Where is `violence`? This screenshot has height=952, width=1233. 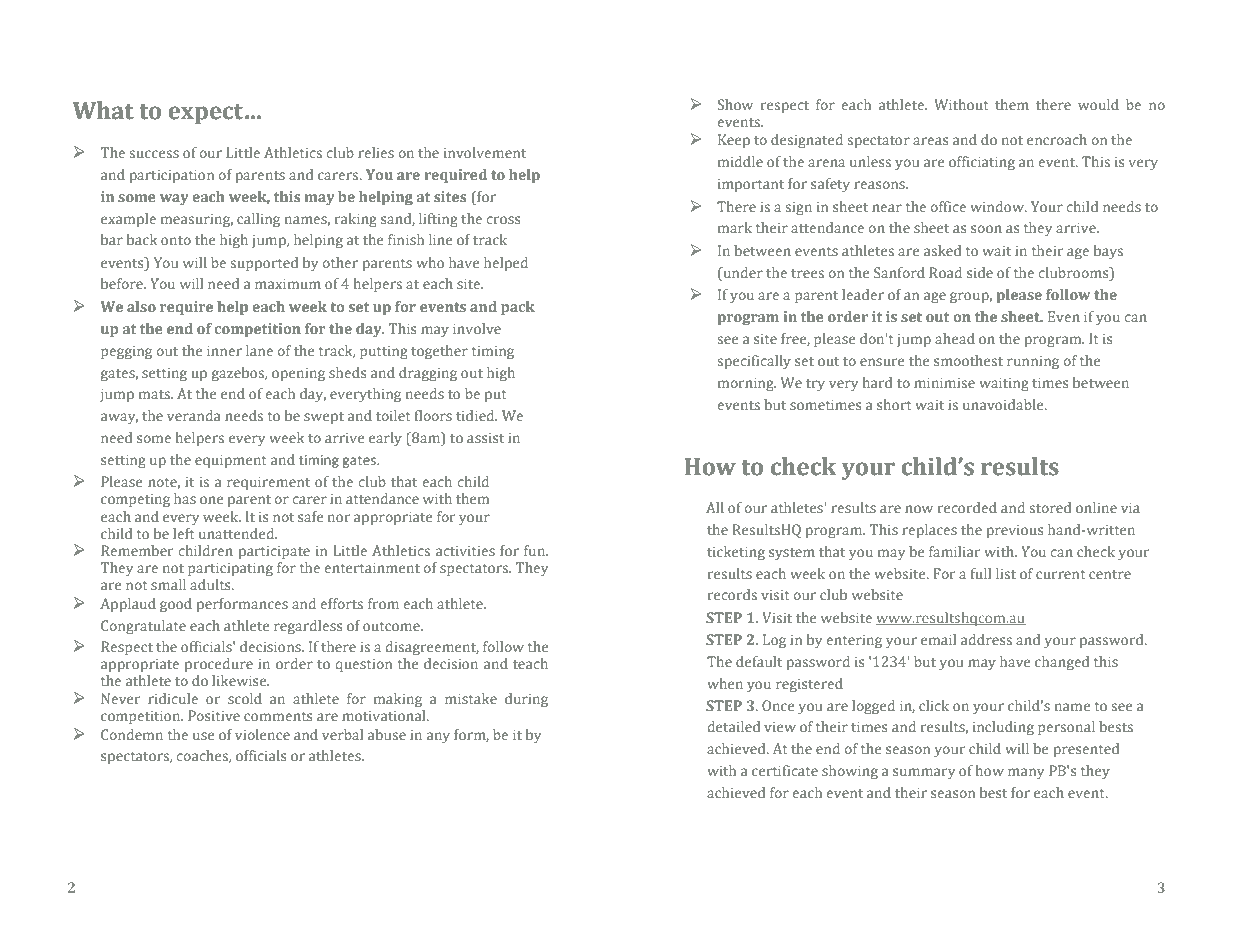 violence is located at coordinates (262, 734).
